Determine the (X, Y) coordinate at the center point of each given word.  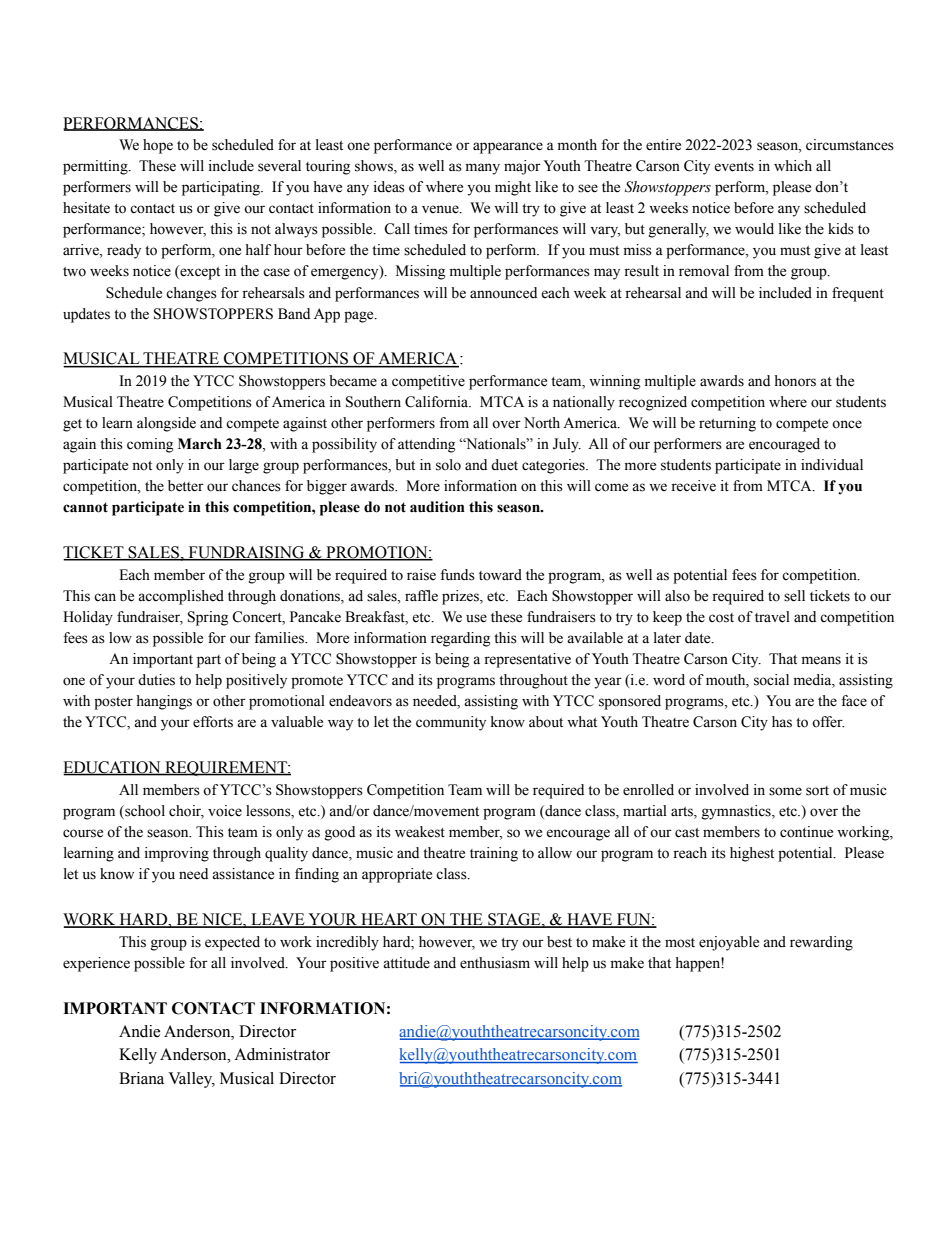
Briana (141, 1078)
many (483, 169)
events (734, 167)
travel (772, 617)
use (476, 618)
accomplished (181, 597)
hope (158, 146)
